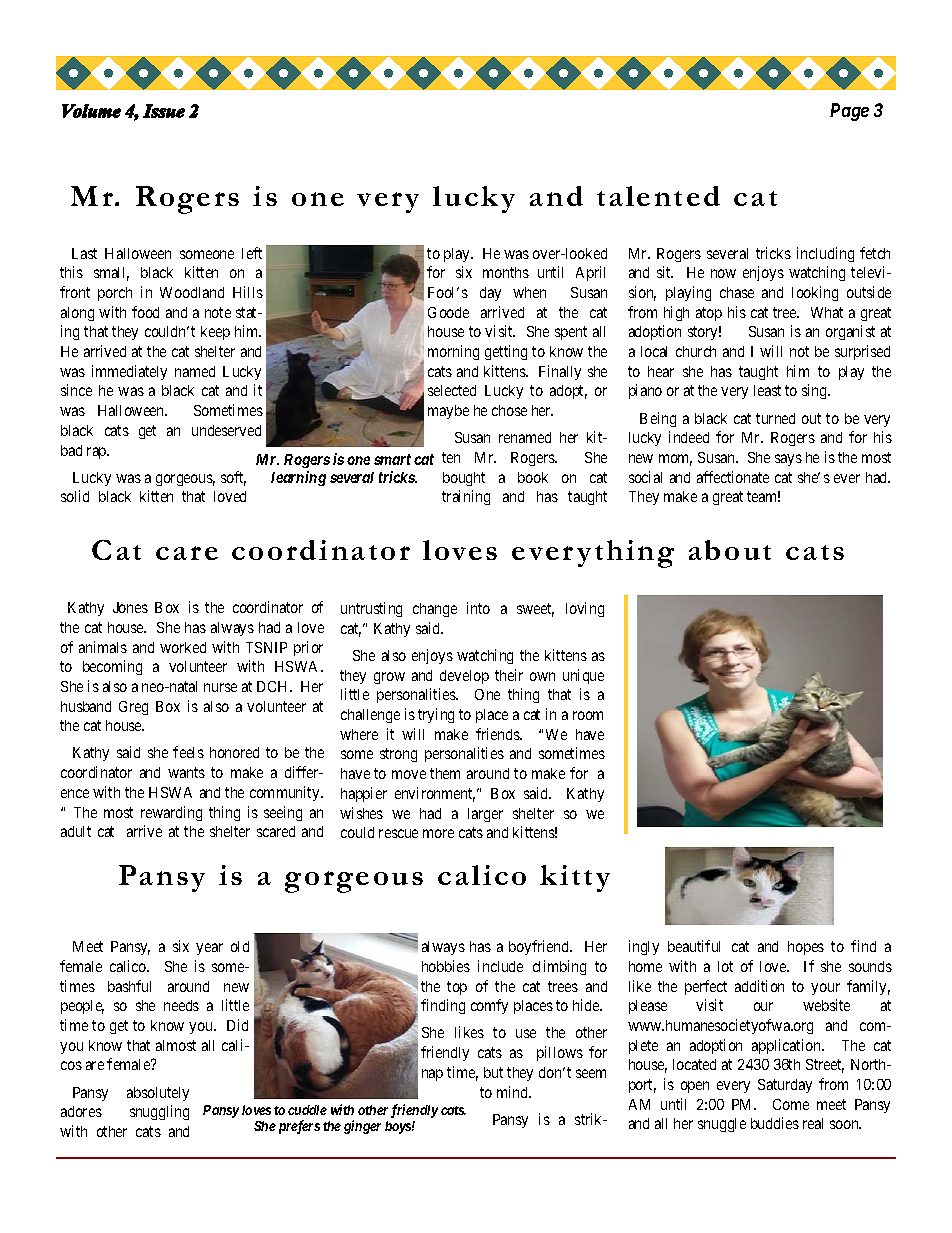 The width and height of the page is (952, 1233). I want to click on left, so click(252, 253).
